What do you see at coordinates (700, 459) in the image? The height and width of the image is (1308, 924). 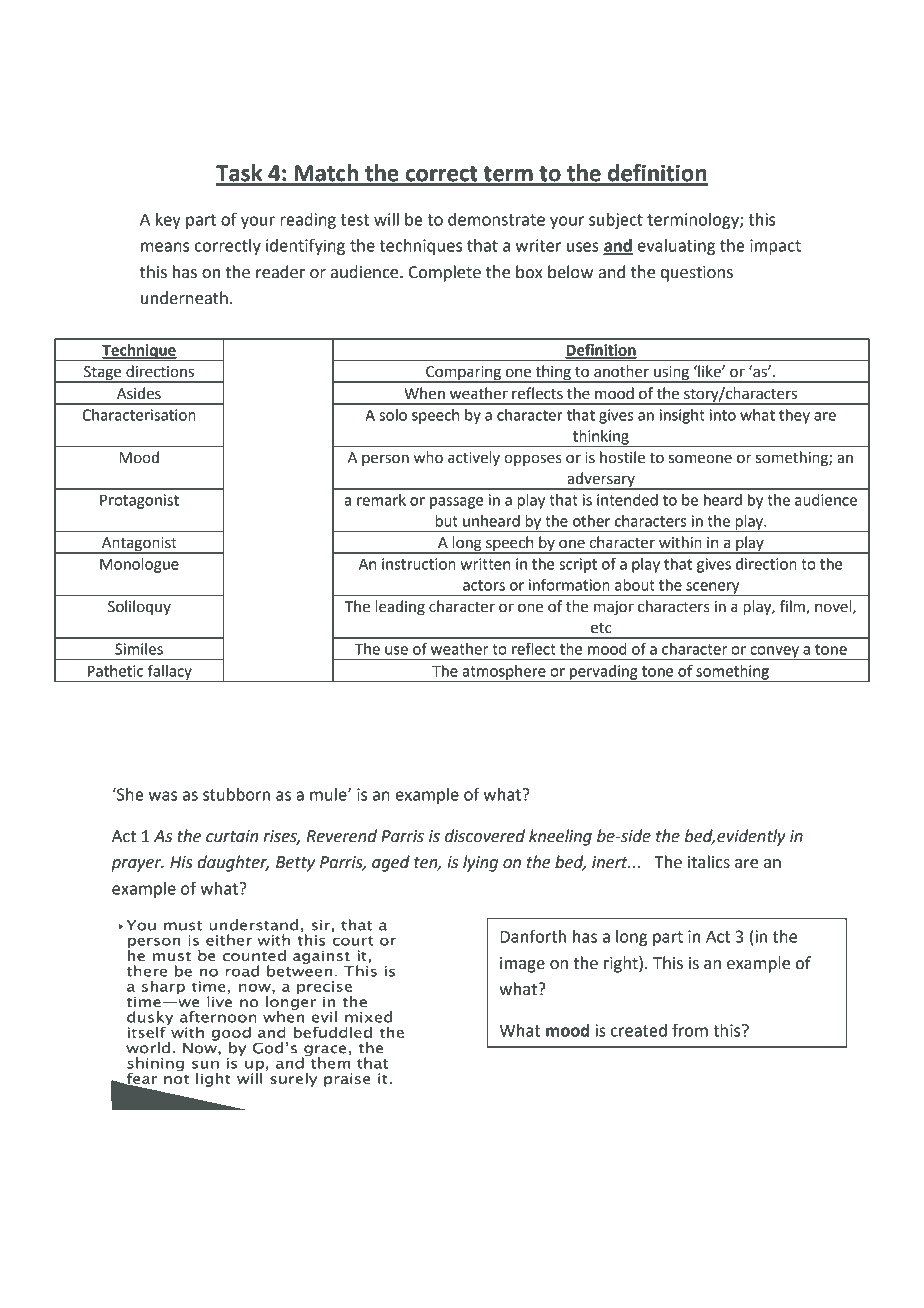 I see `someone` at bounding box center [700, 459].
